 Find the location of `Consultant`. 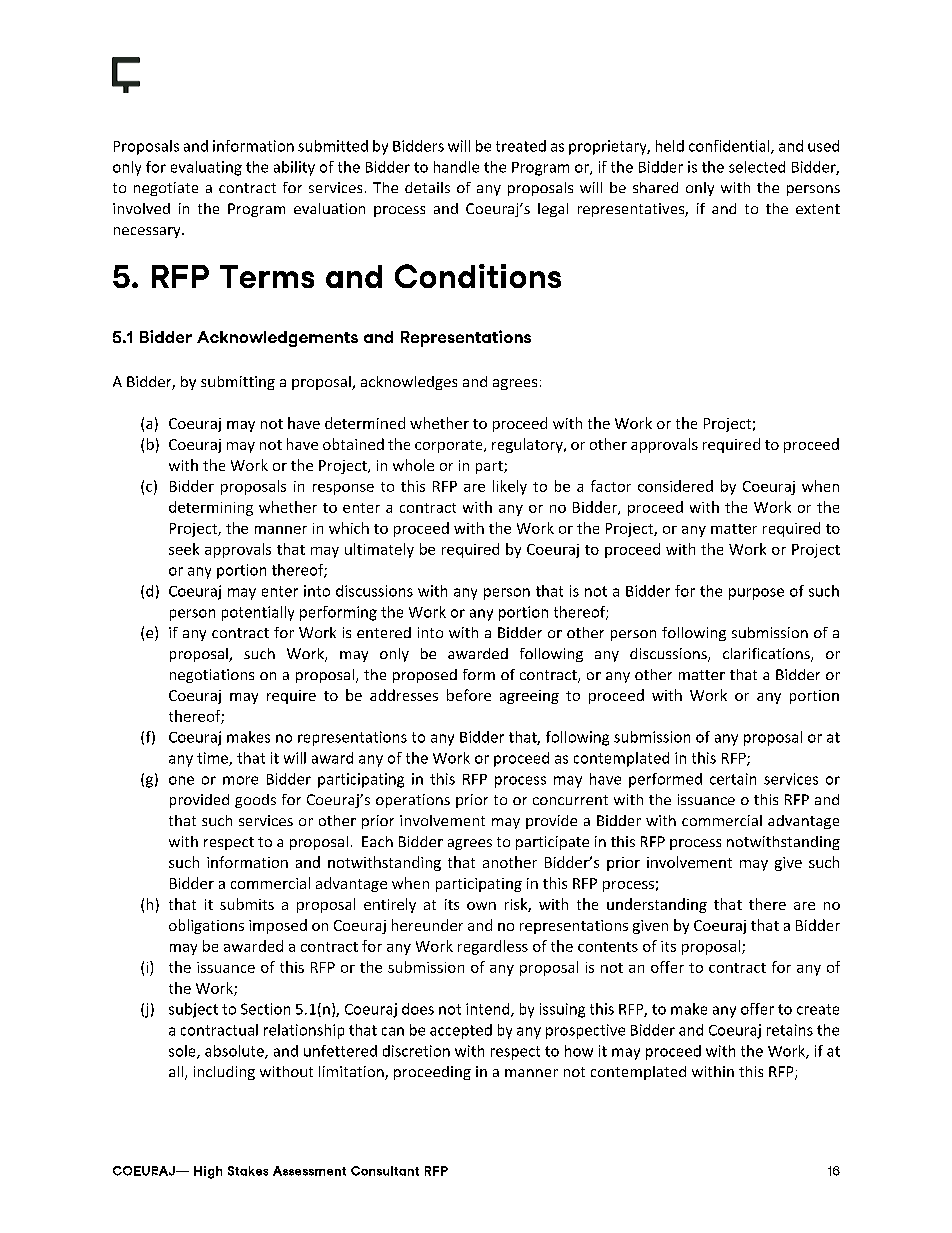

Consultant is located at coordinates (385, 1171).
